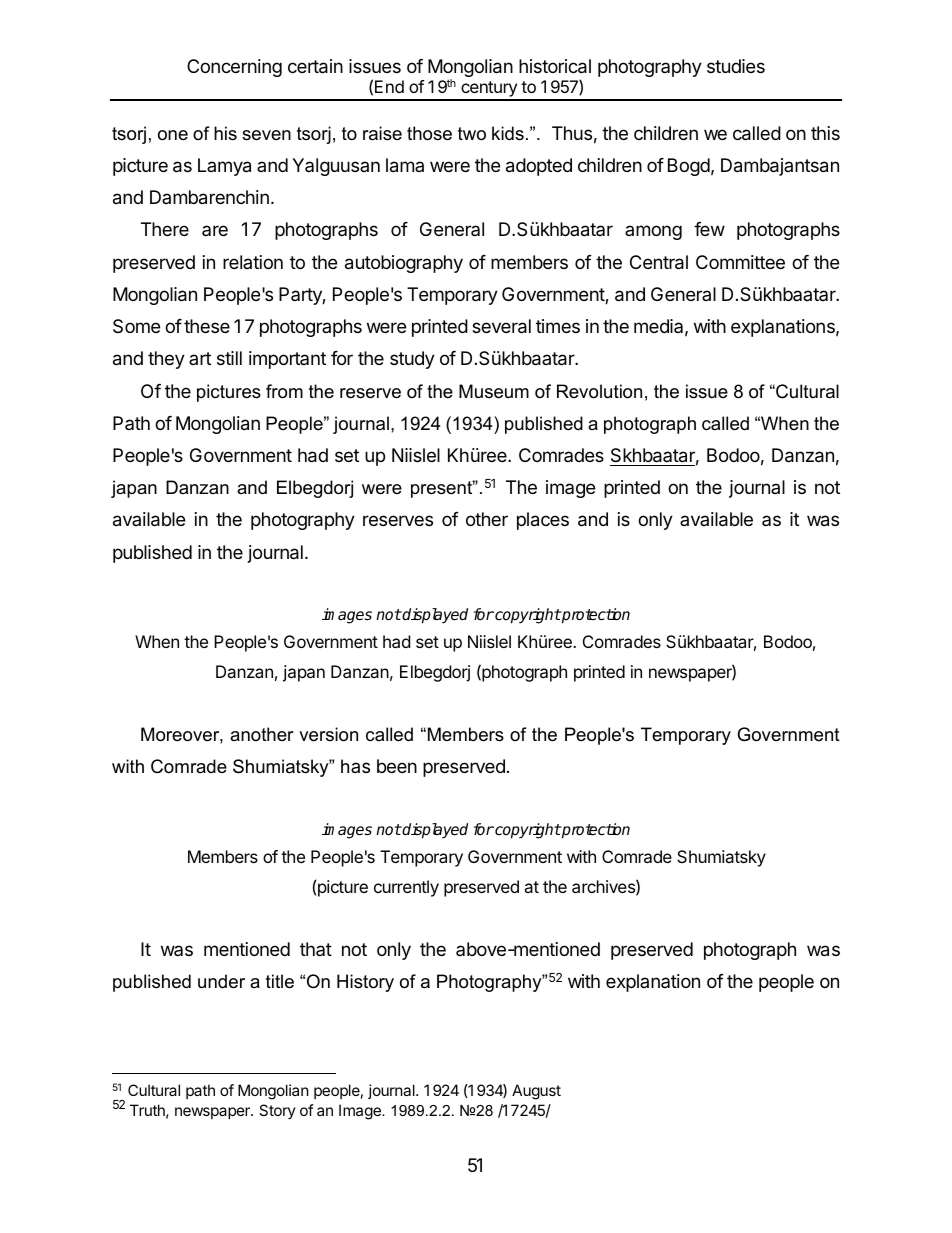 This screenshot has width=952, height=1233. What do you see at coordinates (736, 66) in the screenshot?
I see `studies` at bounding box center [736, 66].
